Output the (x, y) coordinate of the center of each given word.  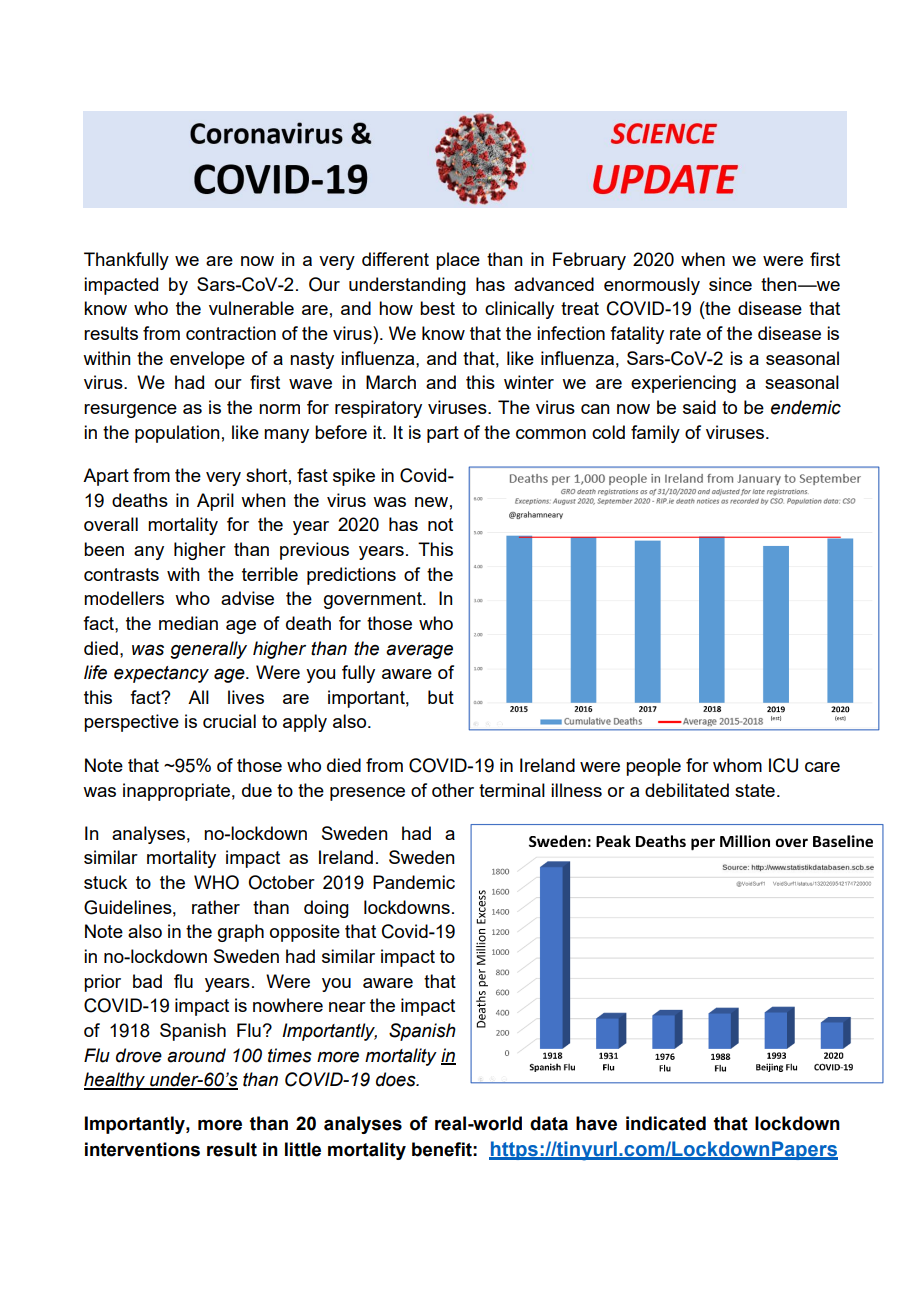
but (441, 697)
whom (737, 765)
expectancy (161, 674)
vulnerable (251, 308)
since (730, 284)
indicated (666, 1123)
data (549, 1123)
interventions (142, 1149)
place (458, 261)
